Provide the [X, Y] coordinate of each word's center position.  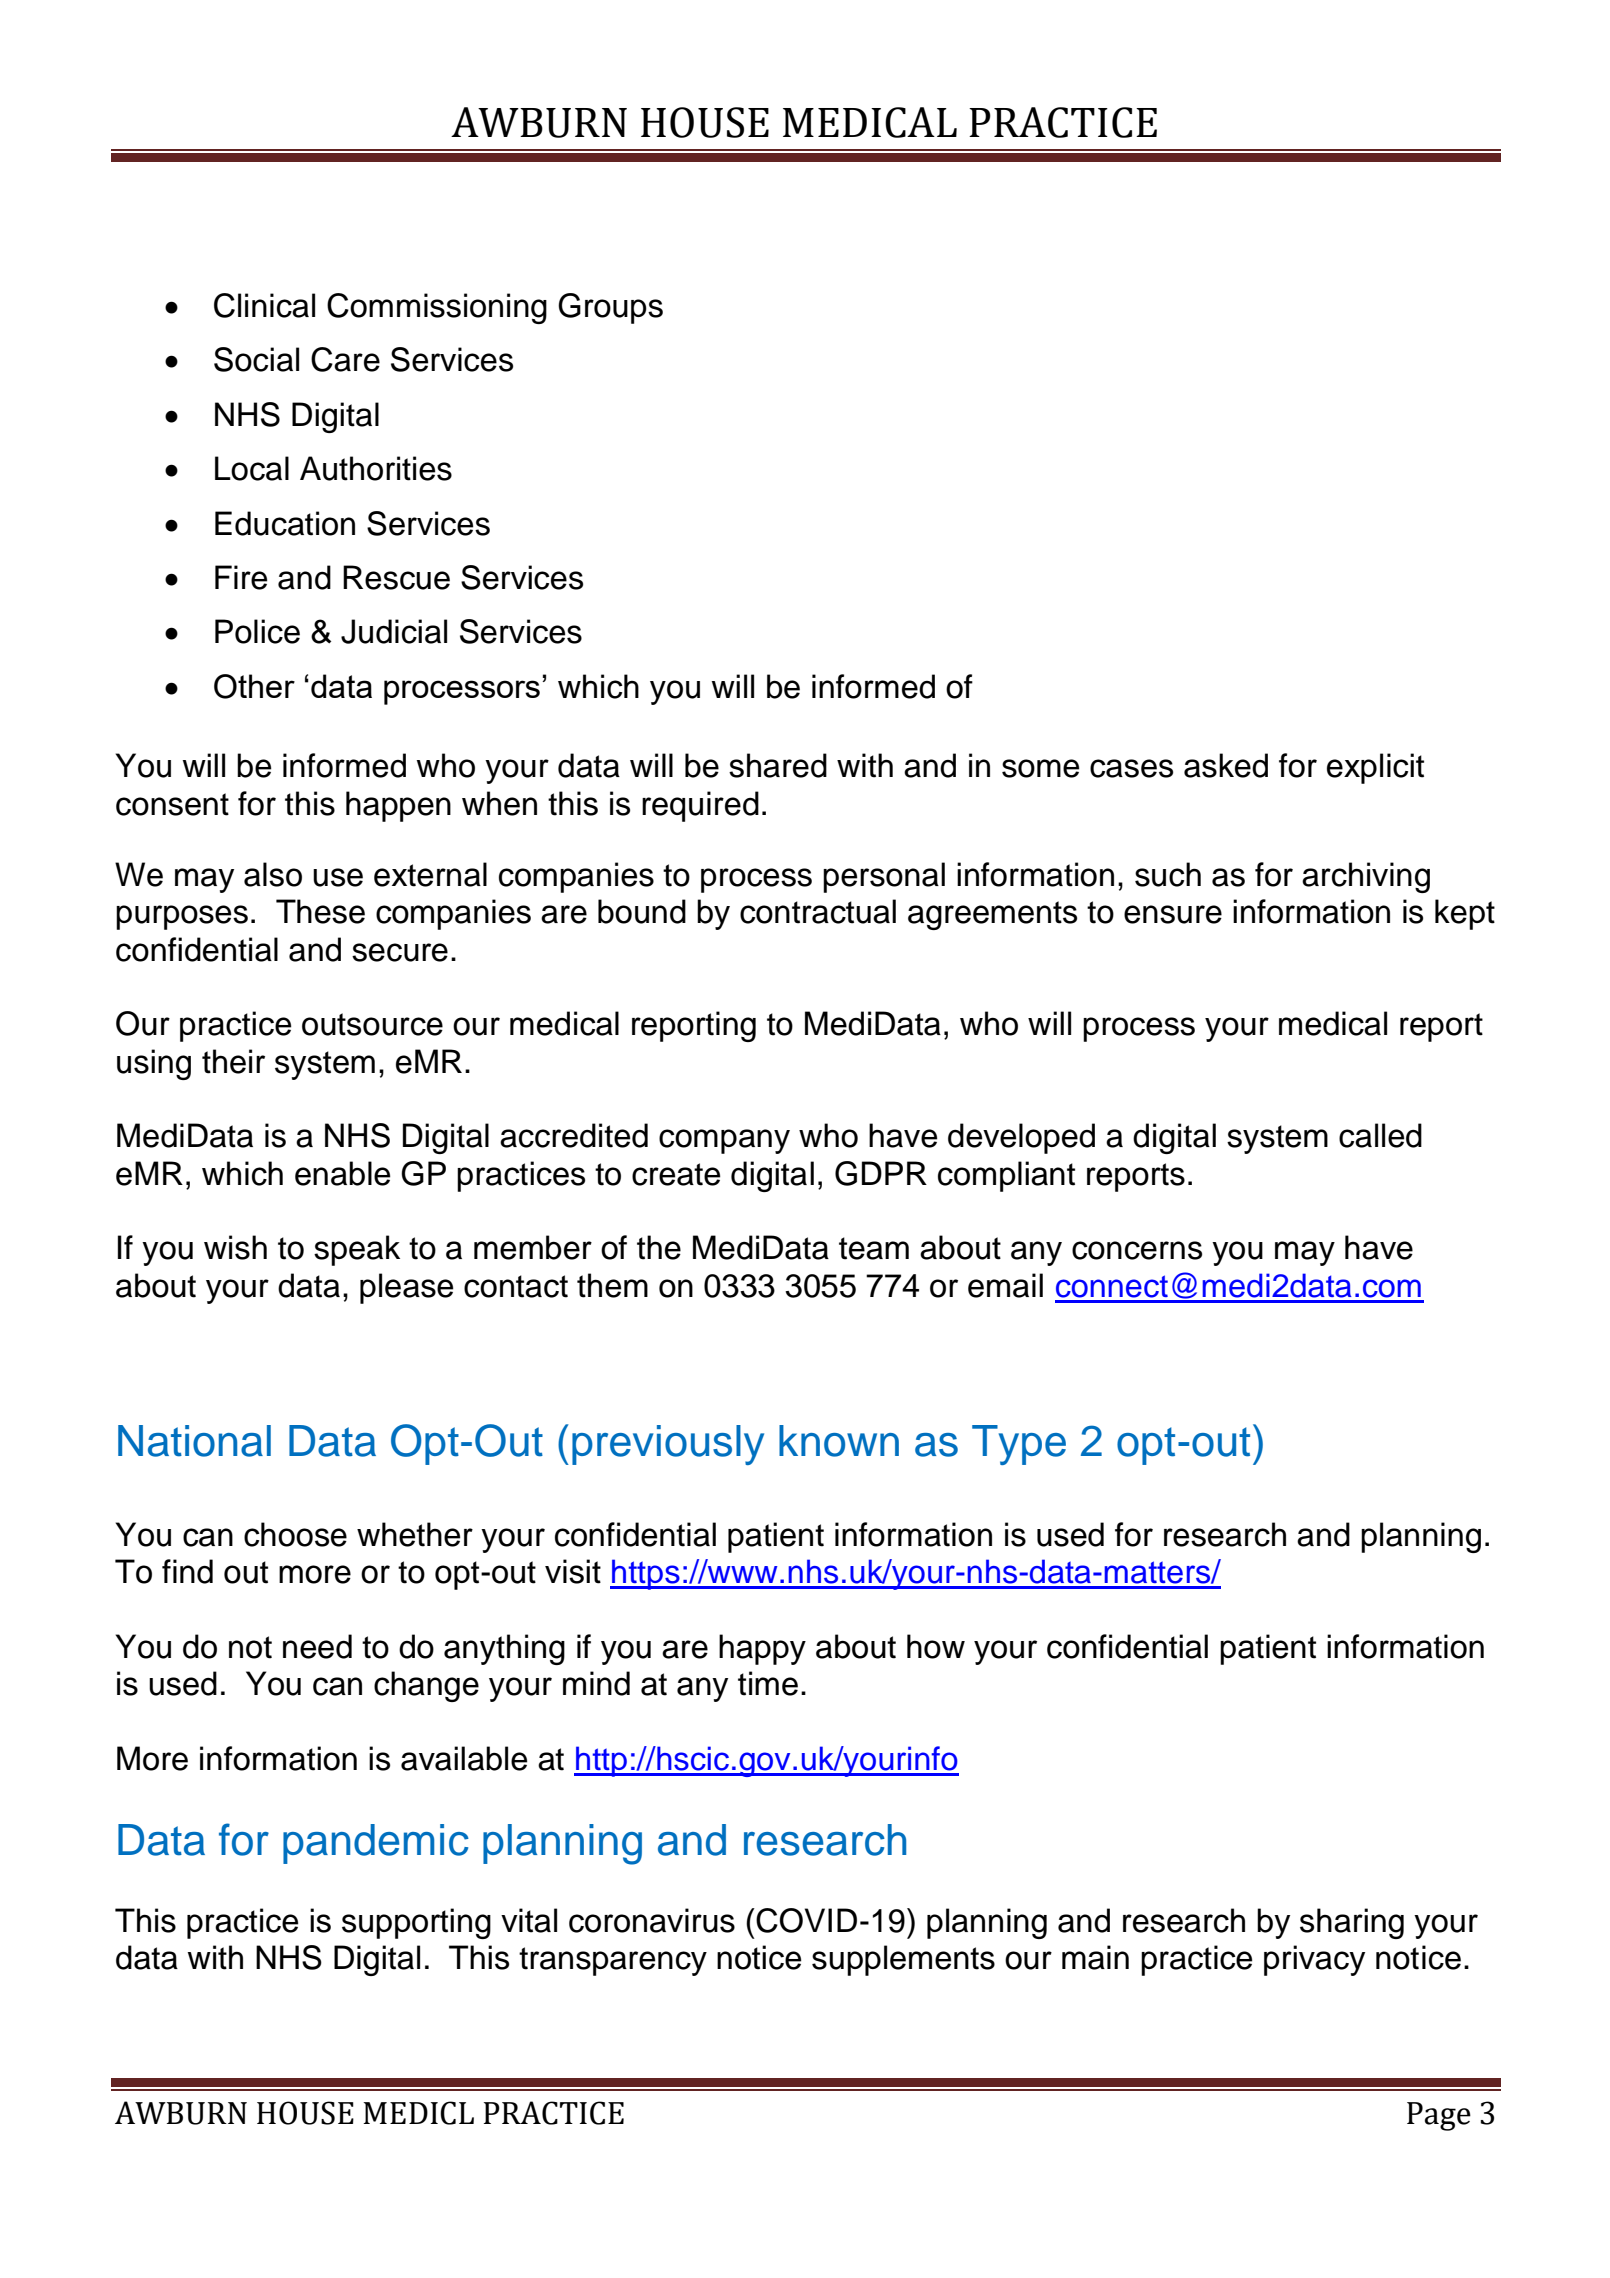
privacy [1314, 1960]
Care [345, 359]
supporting [416, 1923]
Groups [610, 308]
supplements [903, 1960]
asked [1226, 765]
